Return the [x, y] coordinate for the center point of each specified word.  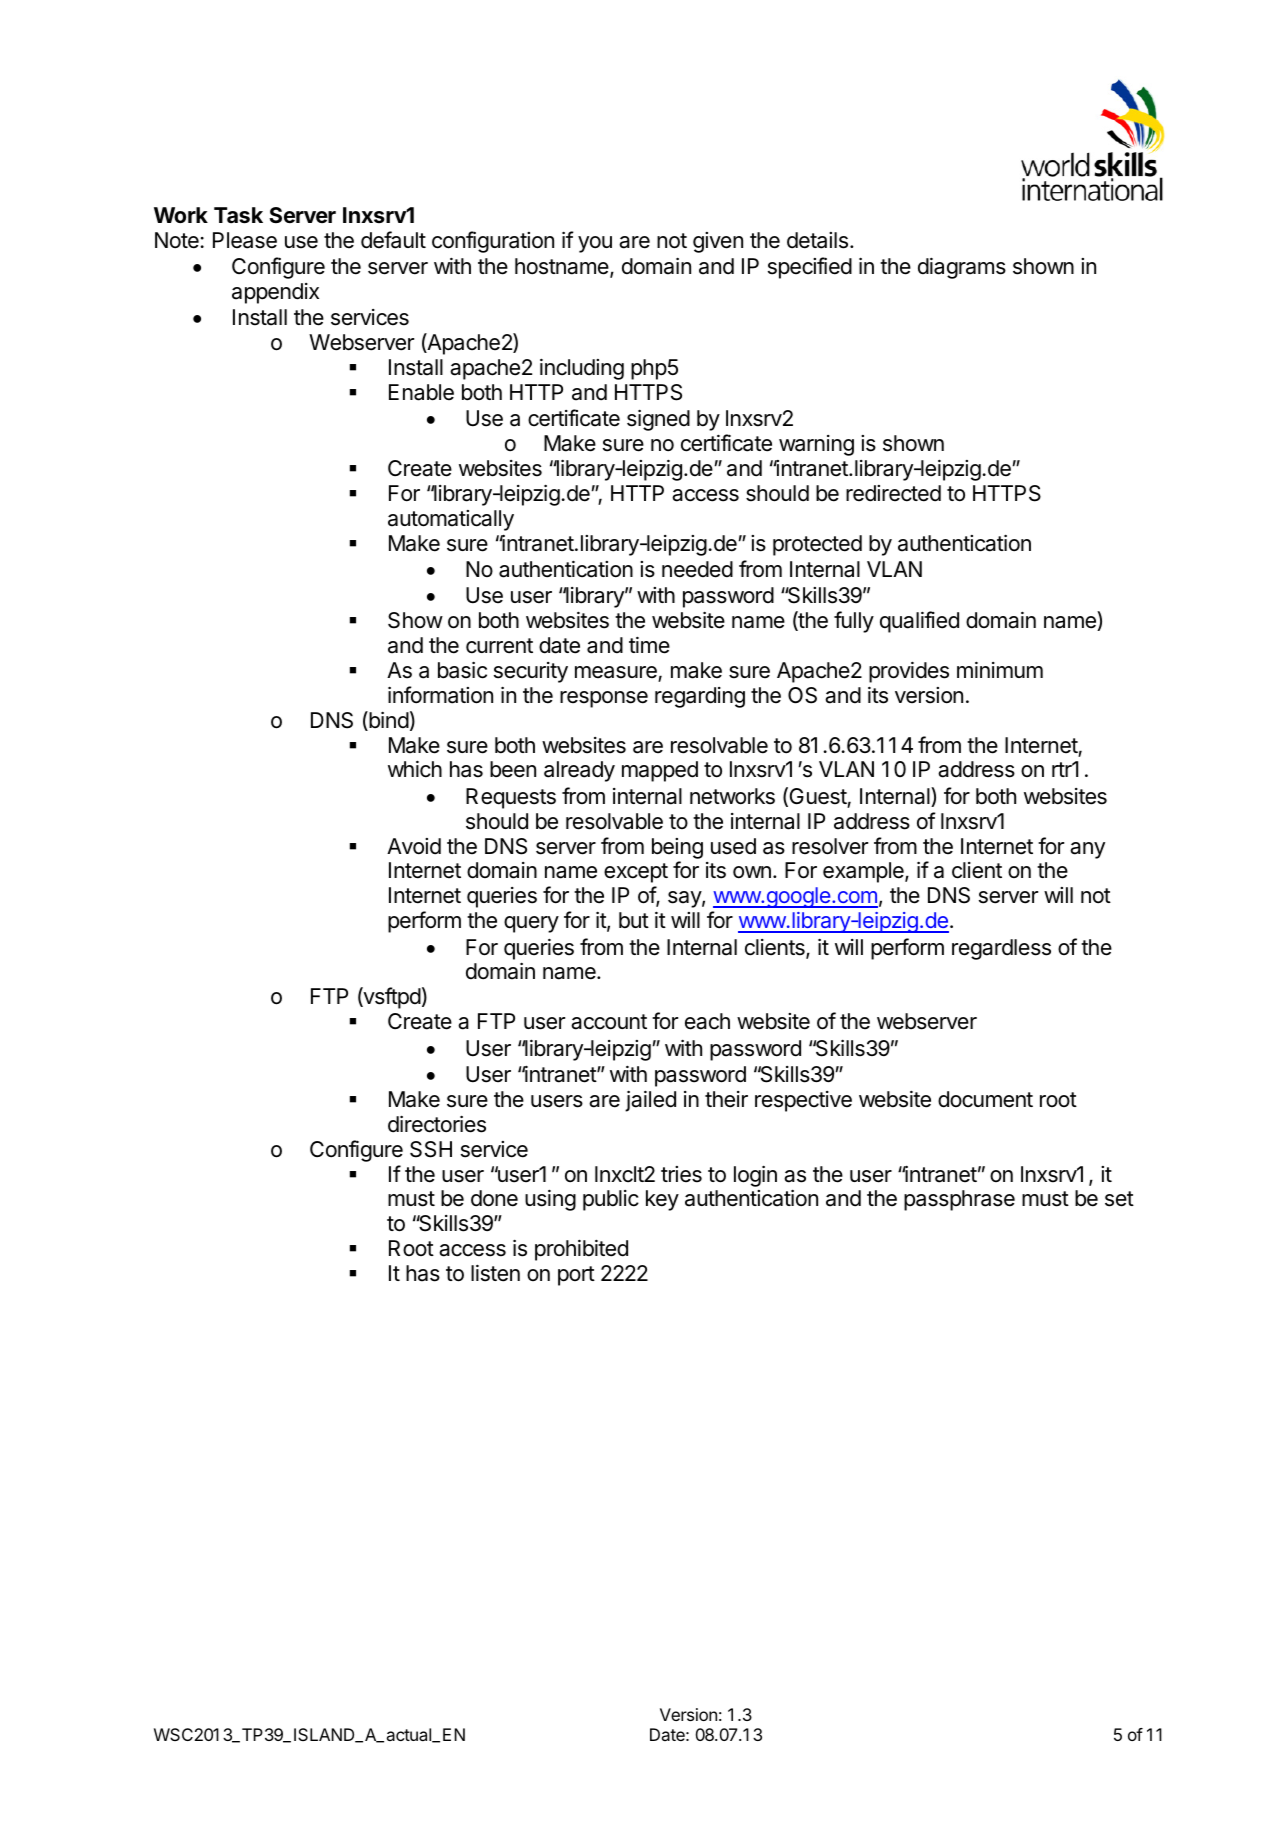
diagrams [962, 268]
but [634, 920]
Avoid [414, 846]
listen [495, 1273]
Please [245, 240]
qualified [919, 622]
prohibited [581, 1250]
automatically [451, 520]
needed [697, 569]
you [595, 244]
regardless [1001, 949]
